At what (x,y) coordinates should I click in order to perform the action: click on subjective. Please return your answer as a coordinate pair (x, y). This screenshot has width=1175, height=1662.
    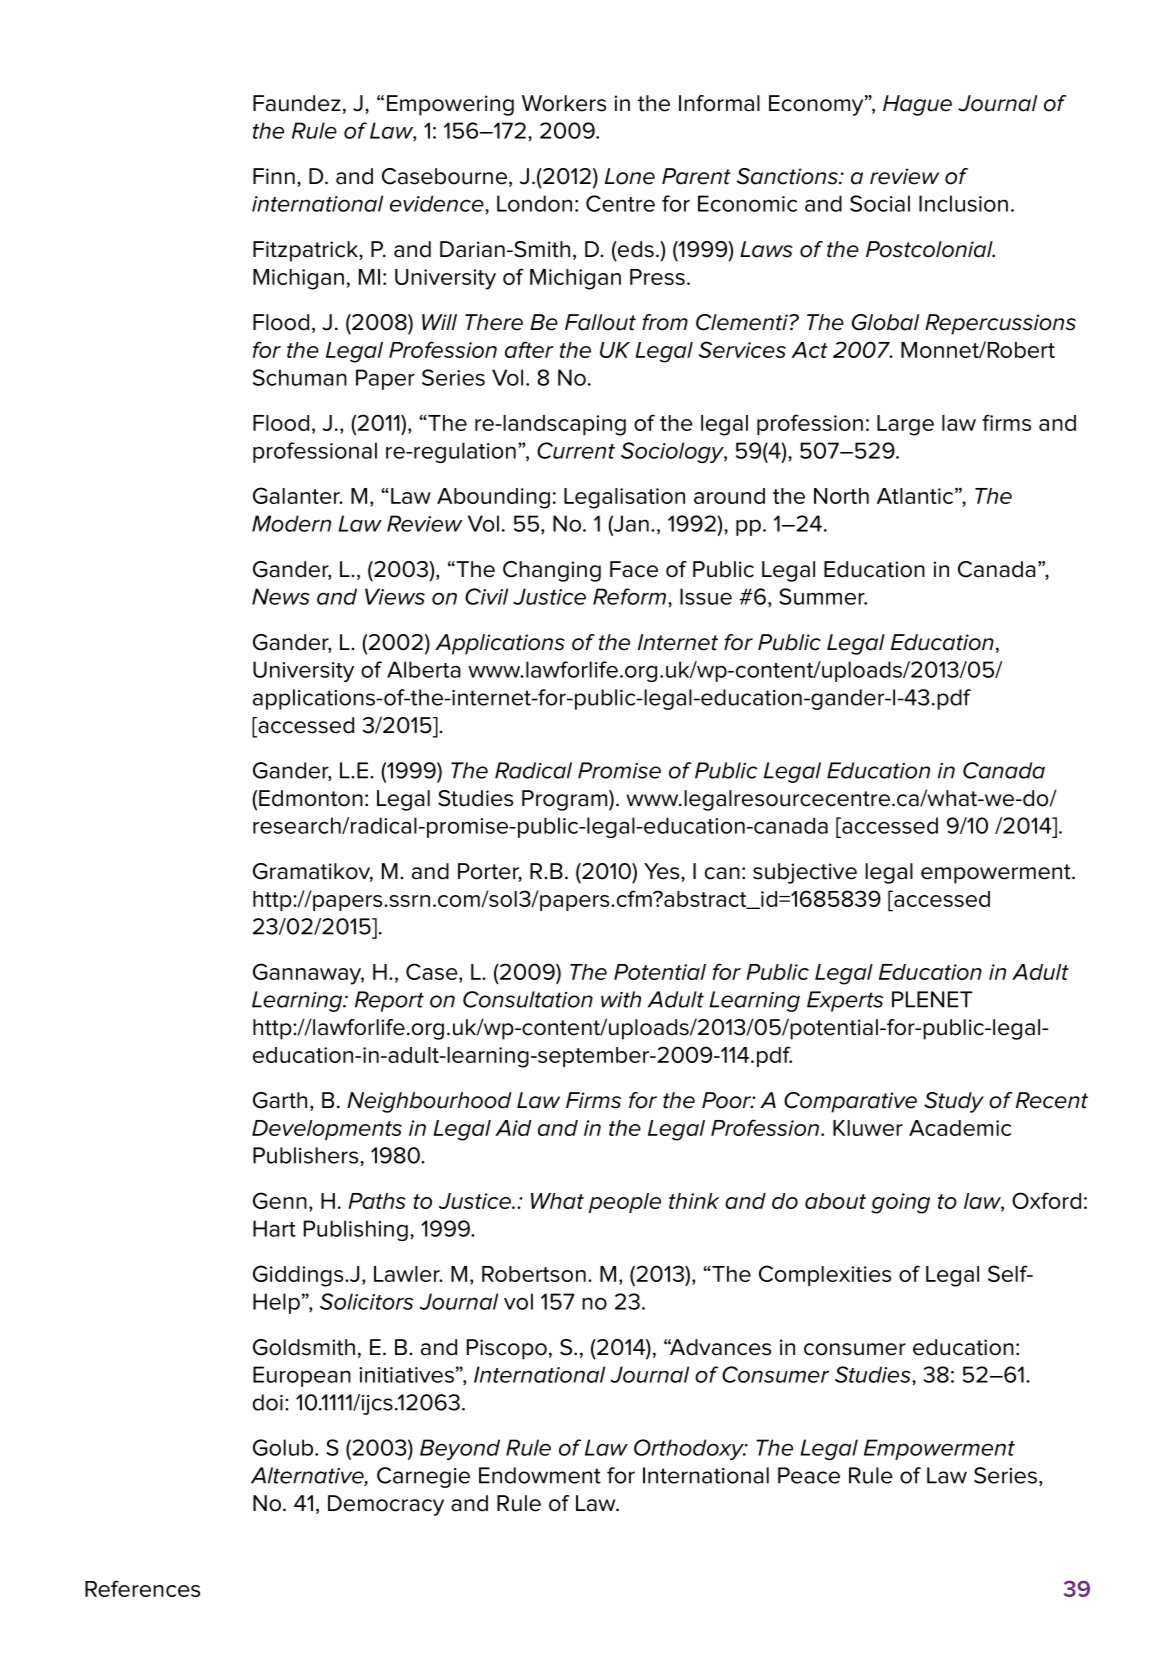
    Looking at the image, I should click on (805, 873).
